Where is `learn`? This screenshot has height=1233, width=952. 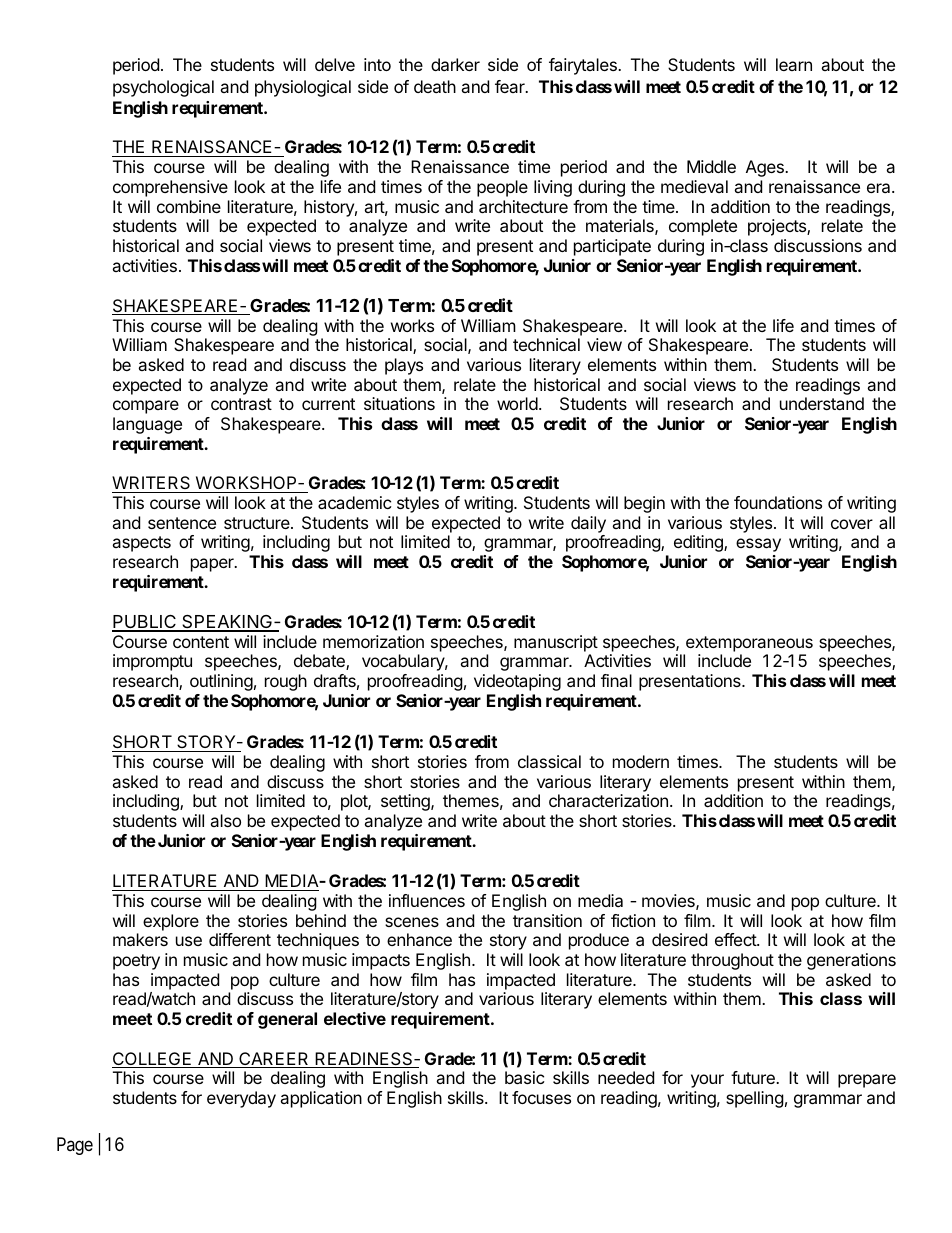
learn is located at coordinates (794, 64).
